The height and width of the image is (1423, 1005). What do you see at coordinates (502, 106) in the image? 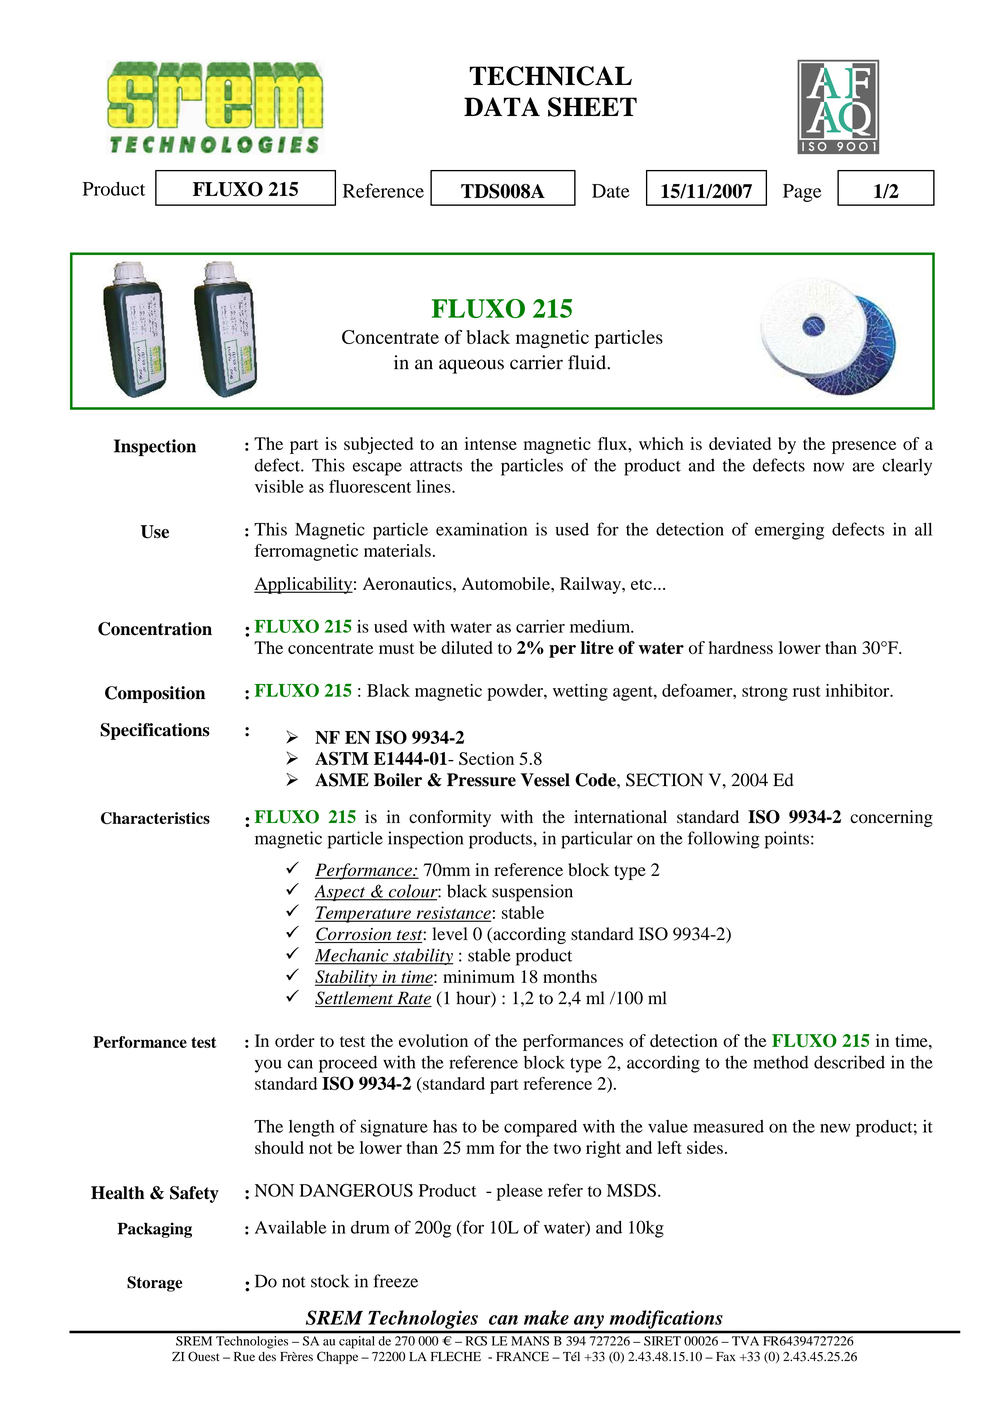
I see `DATA` at bounding box center [502, 106].
